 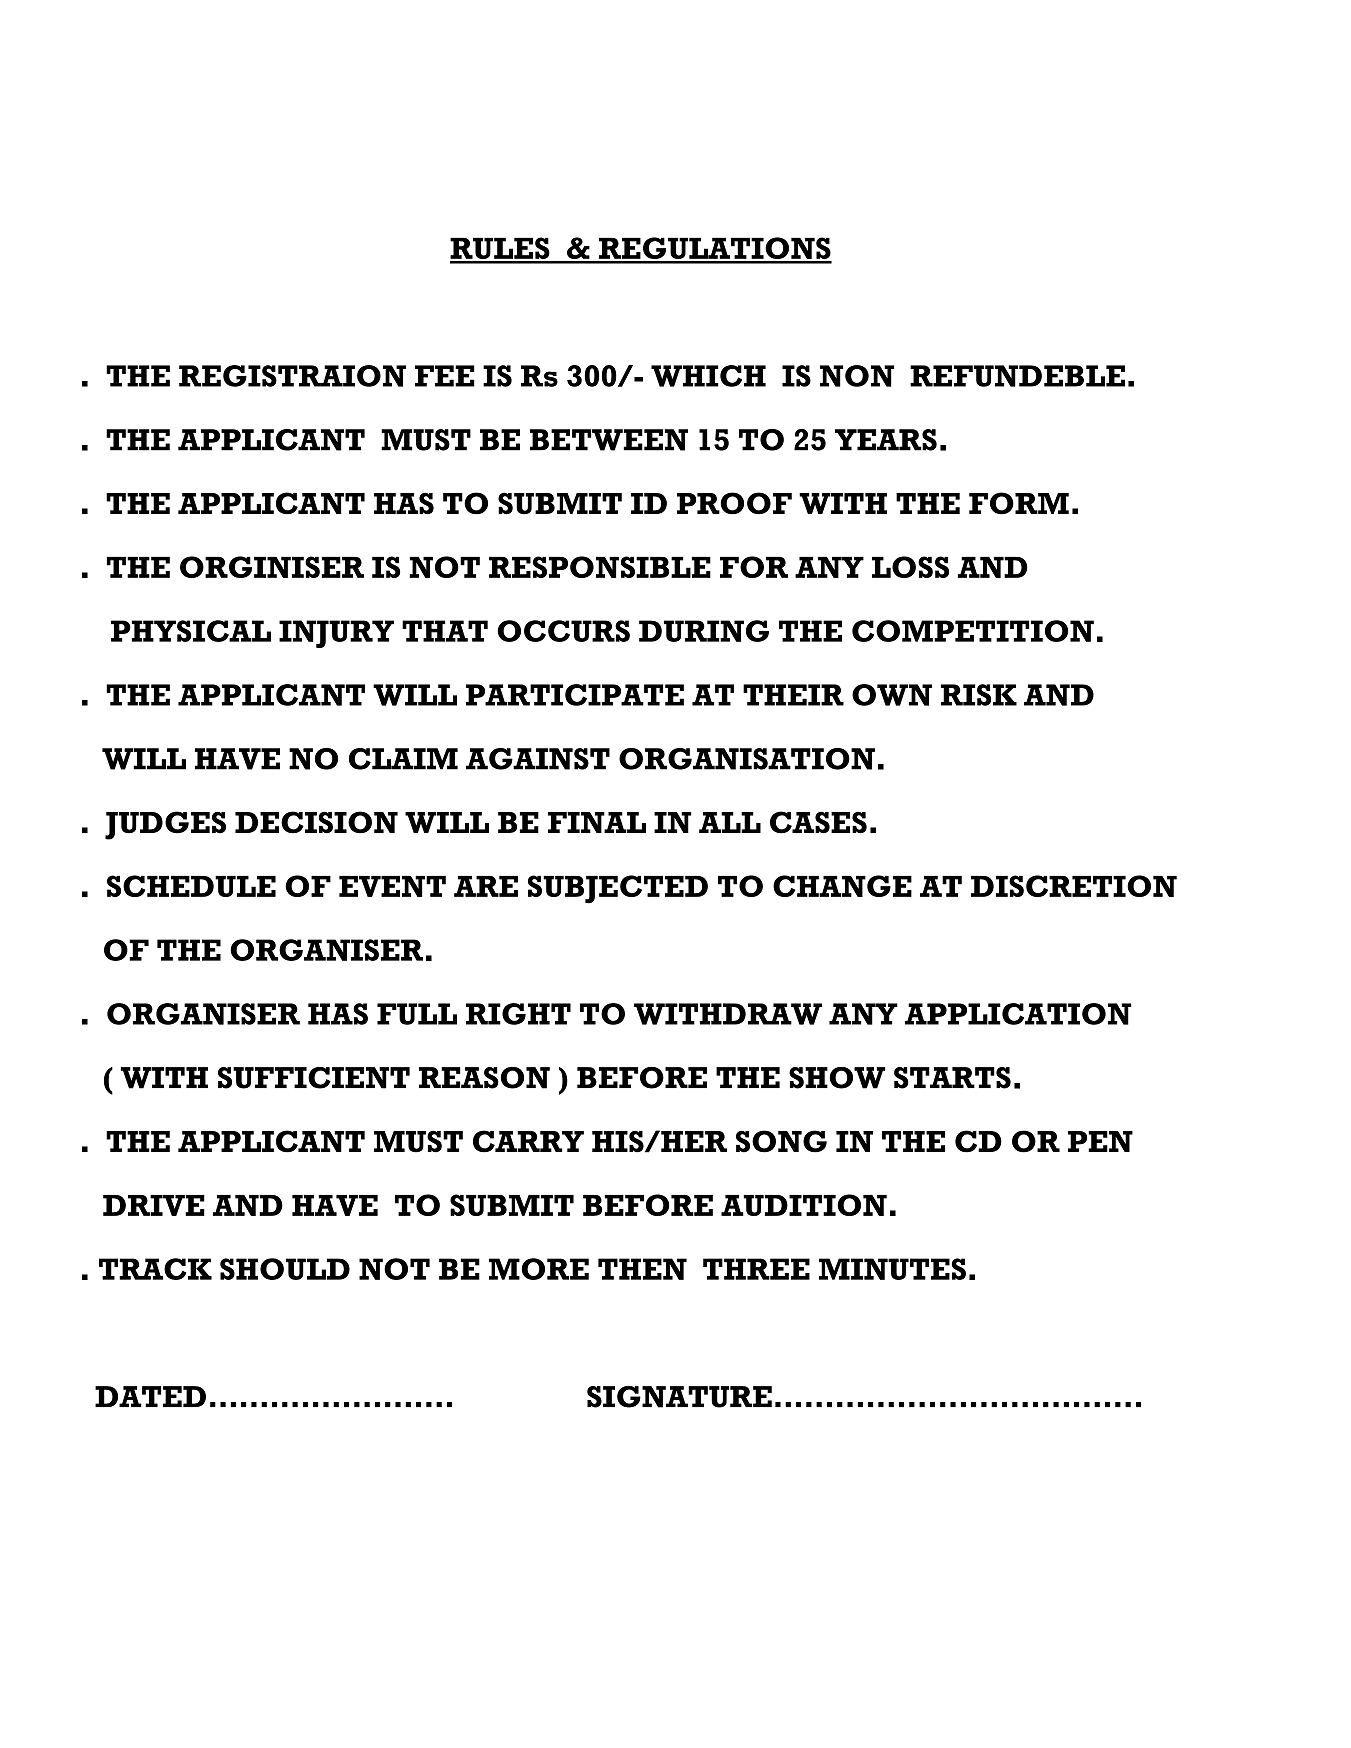 I want to click on CARRY, so click(x=528, y=1141).
